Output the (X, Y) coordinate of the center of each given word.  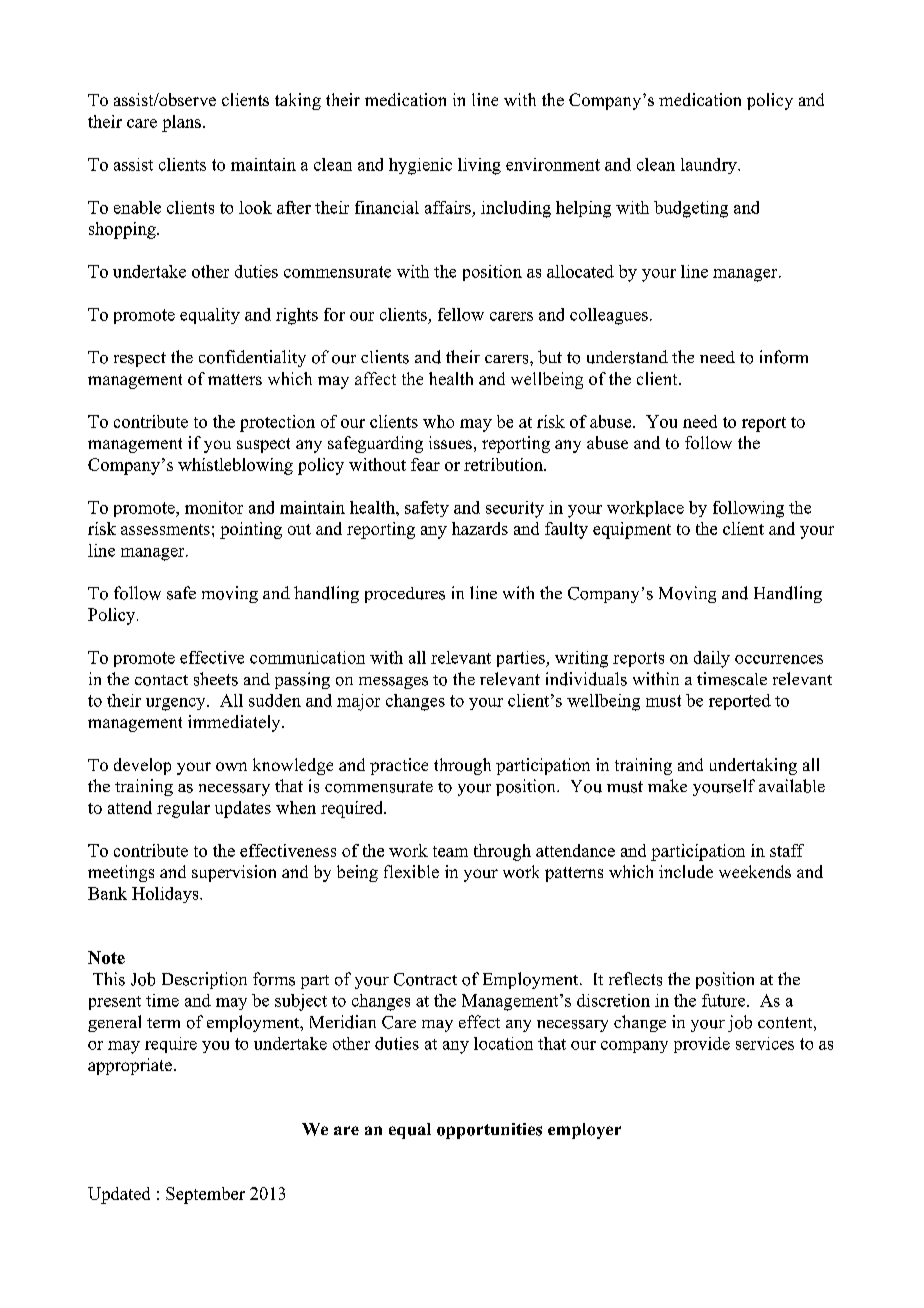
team (450, 851)
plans (181, 123)
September (205, 1195)
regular (183, 809)
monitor (214, 507)
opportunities (489, 1131)
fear (425, 464)
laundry (710, 166)
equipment (632, 530)
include (686, 871)
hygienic (420, 166)
